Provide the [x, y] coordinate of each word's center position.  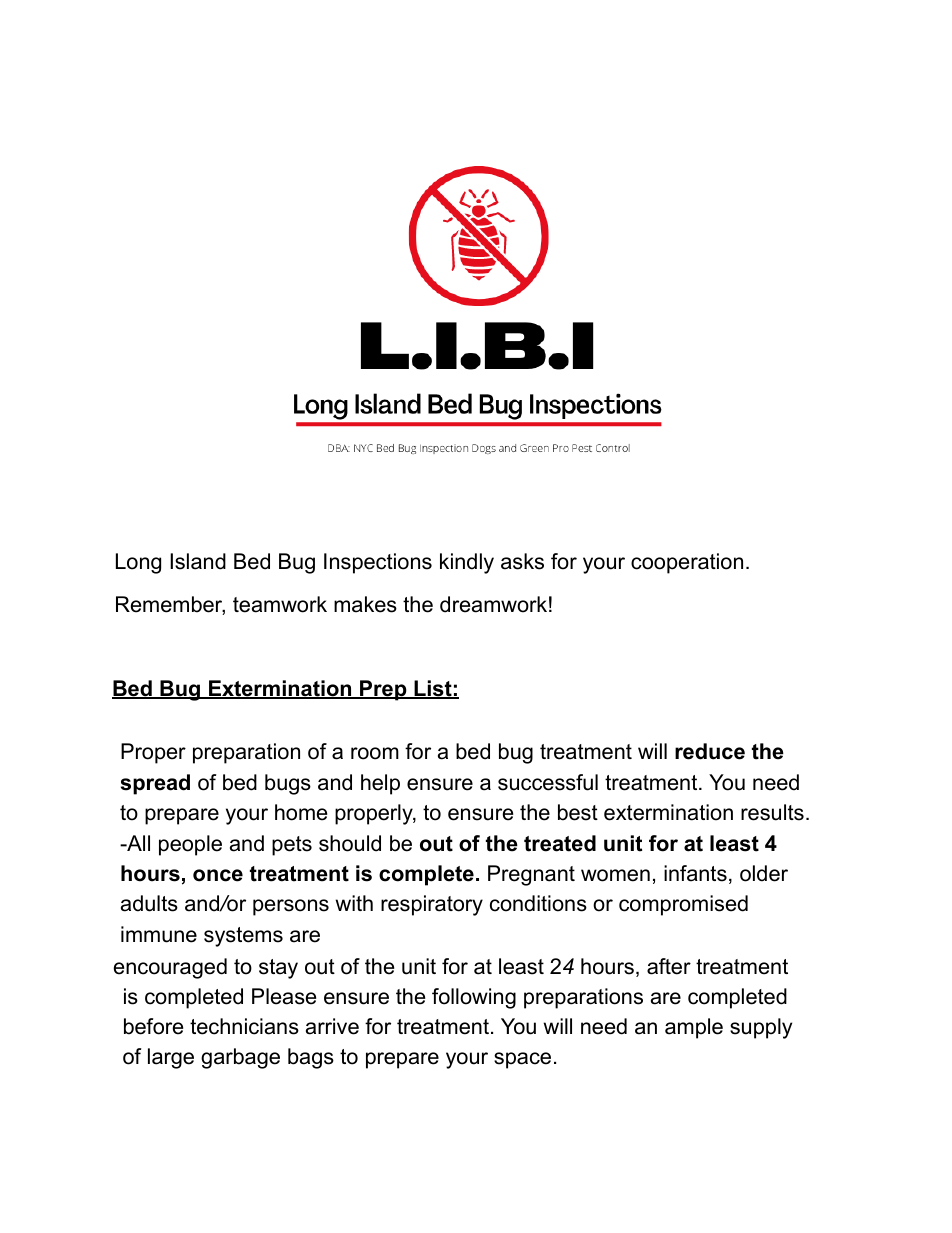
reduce [710, 751]
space [522, 1060]
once [218, 875]
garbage [240, 1058]
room [375, 753]
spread [155, 784]
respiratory [432, 905]
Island [198, 561]
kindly [467, 563]
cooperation [687, 563]
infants [695, 873]
